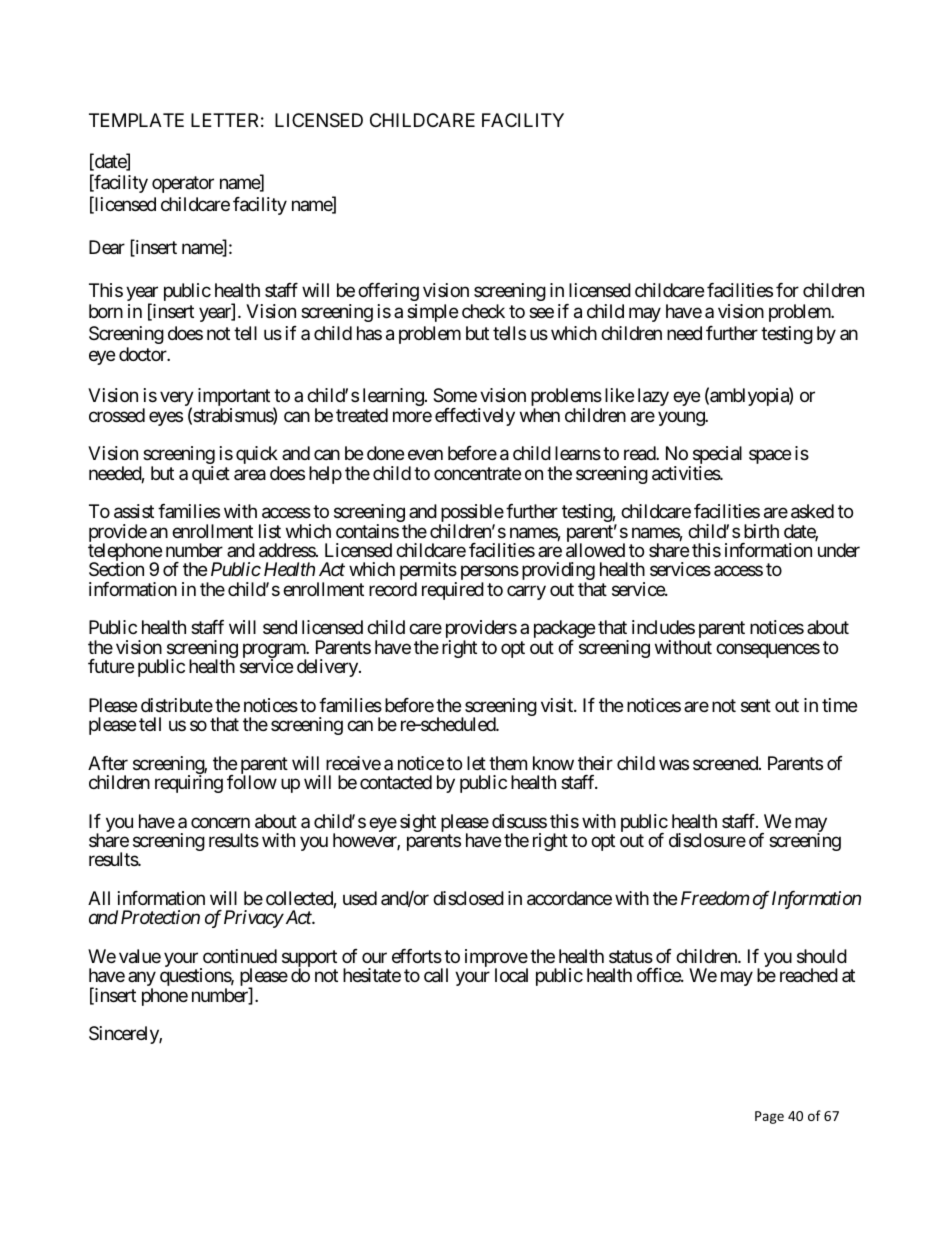 This page has height=1233, width=952. I want to click on TEMPLATE, so click(136, 120).
